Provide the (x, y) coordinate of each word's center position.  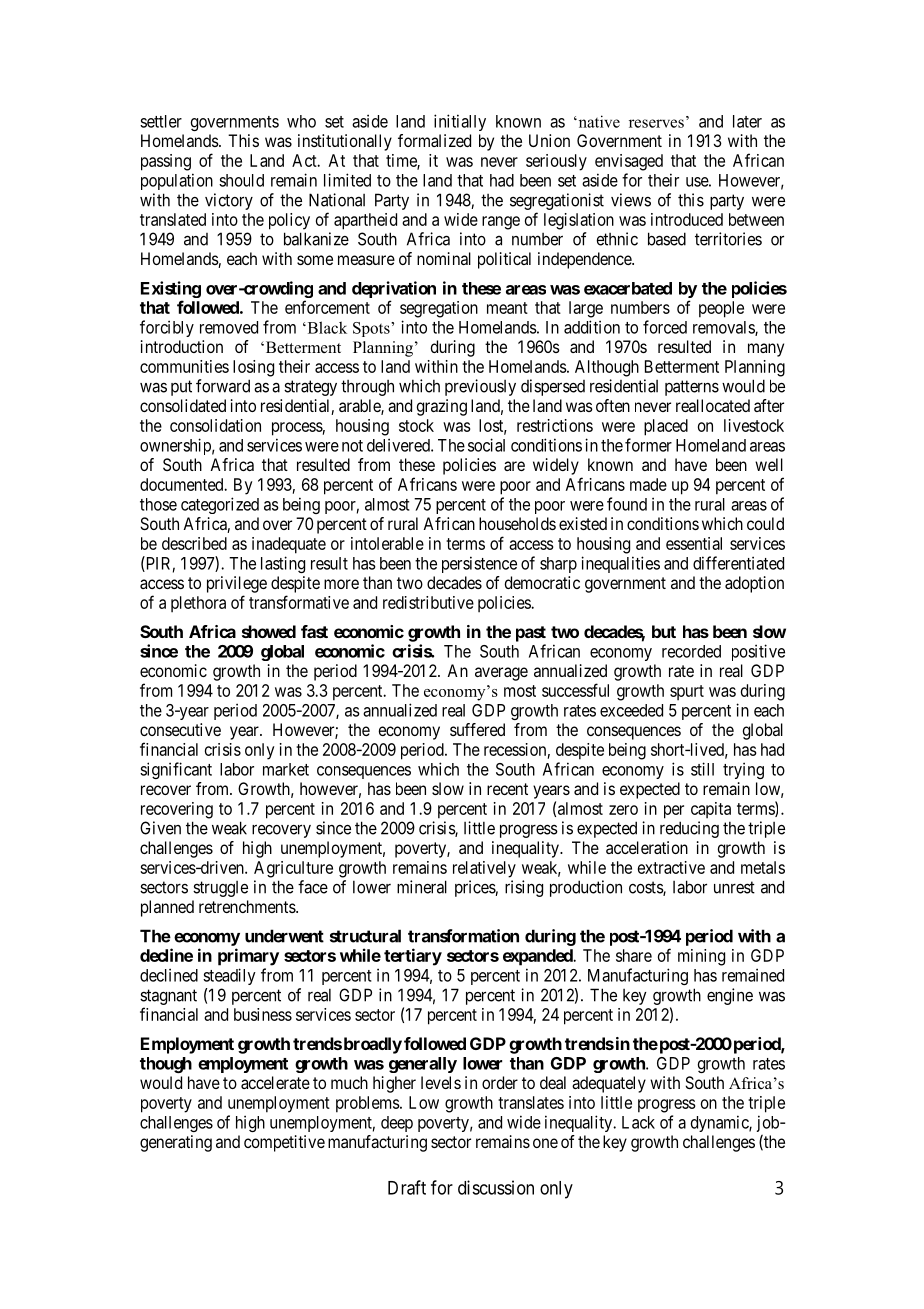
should (241, 180)
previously (480, 387)
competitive (284, 1143)
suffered (477, 729)
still (702, 769)
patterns (692, 388)
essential (694, 543)
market (286, 769)
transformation (463, 936)
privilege (237, 584)
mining (701, 957)
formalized (434, 140)
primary (248, 957)
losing (253, 368)
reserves (656, 123)
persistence (479, 564)
